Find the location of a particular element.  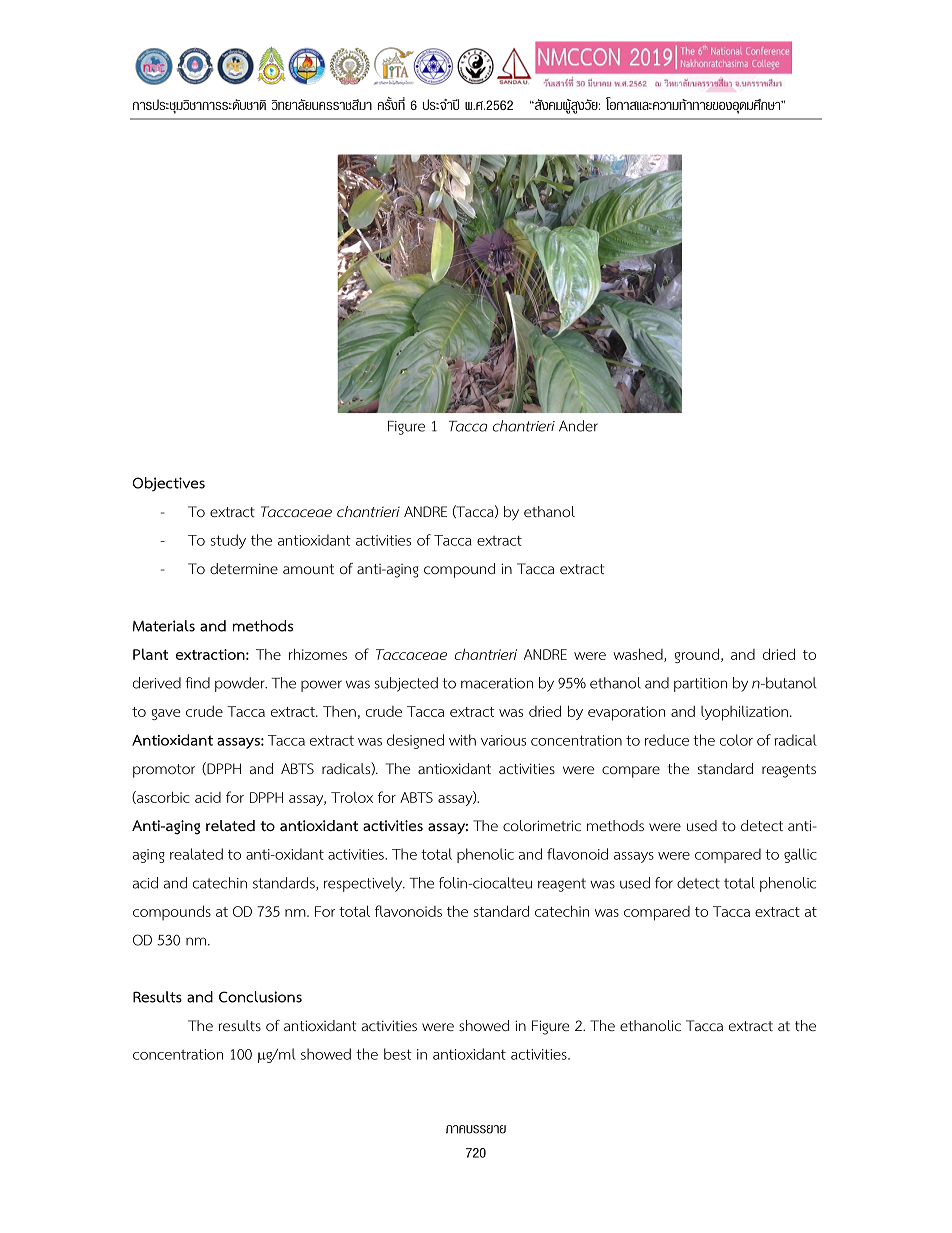

Conclusions is located at coordinates (260, 997).
